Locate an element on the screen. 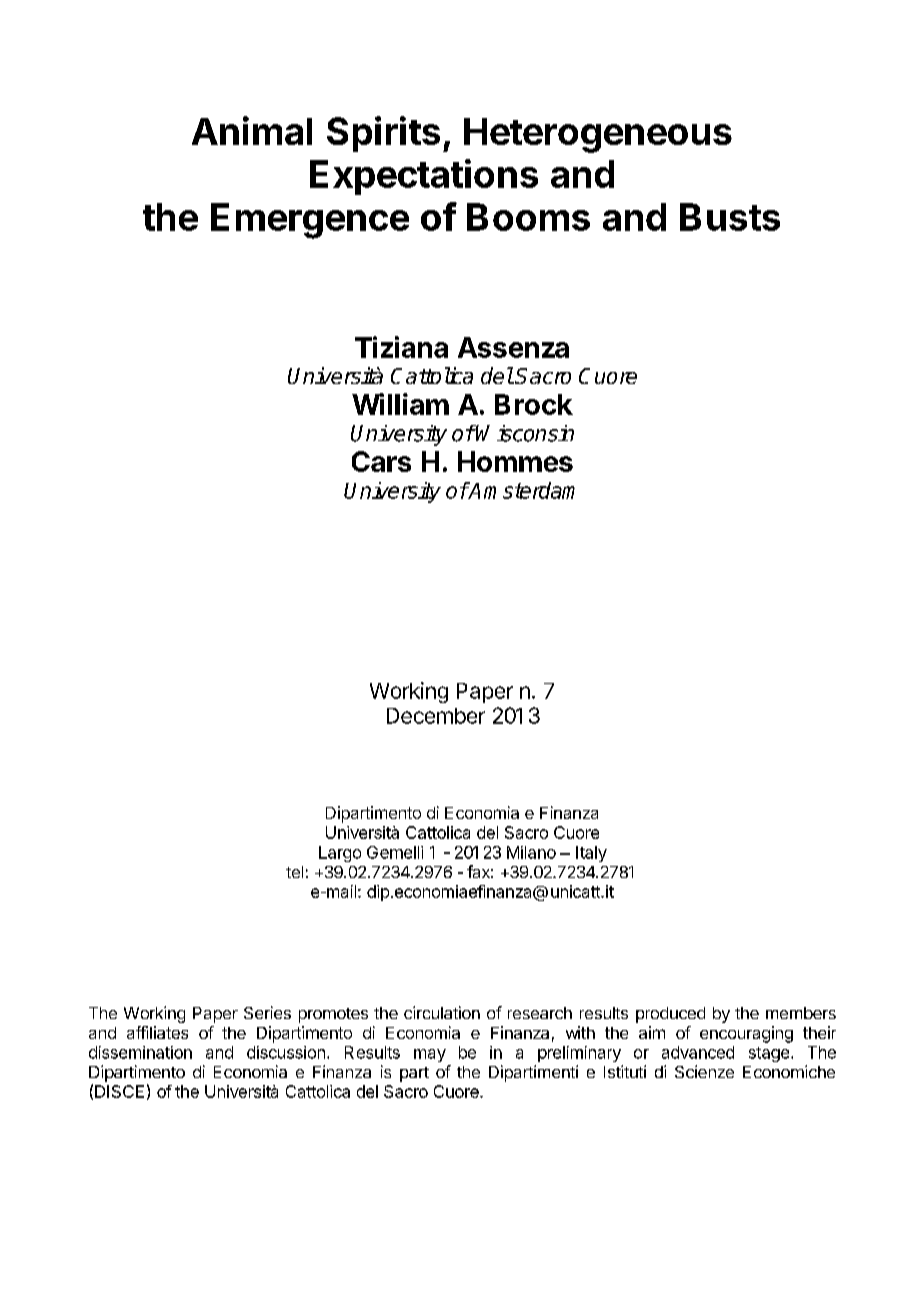 Image resolution: width=924 pixels, height=1308 pixels. Expectations is located at coordinates (424, 177).
